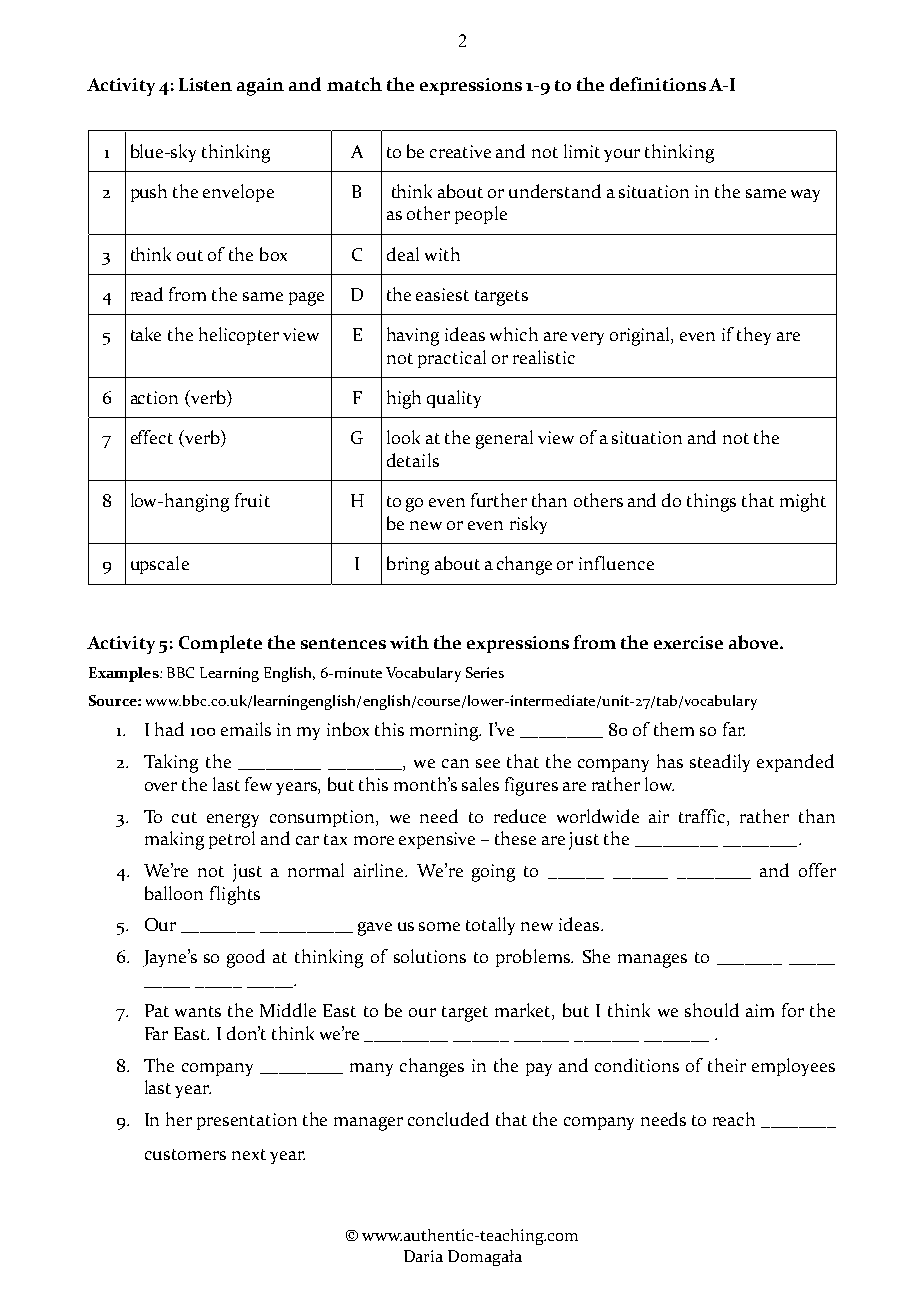 This document has width=924, height=1308. I want to click on customers, so click(185, 1154).
